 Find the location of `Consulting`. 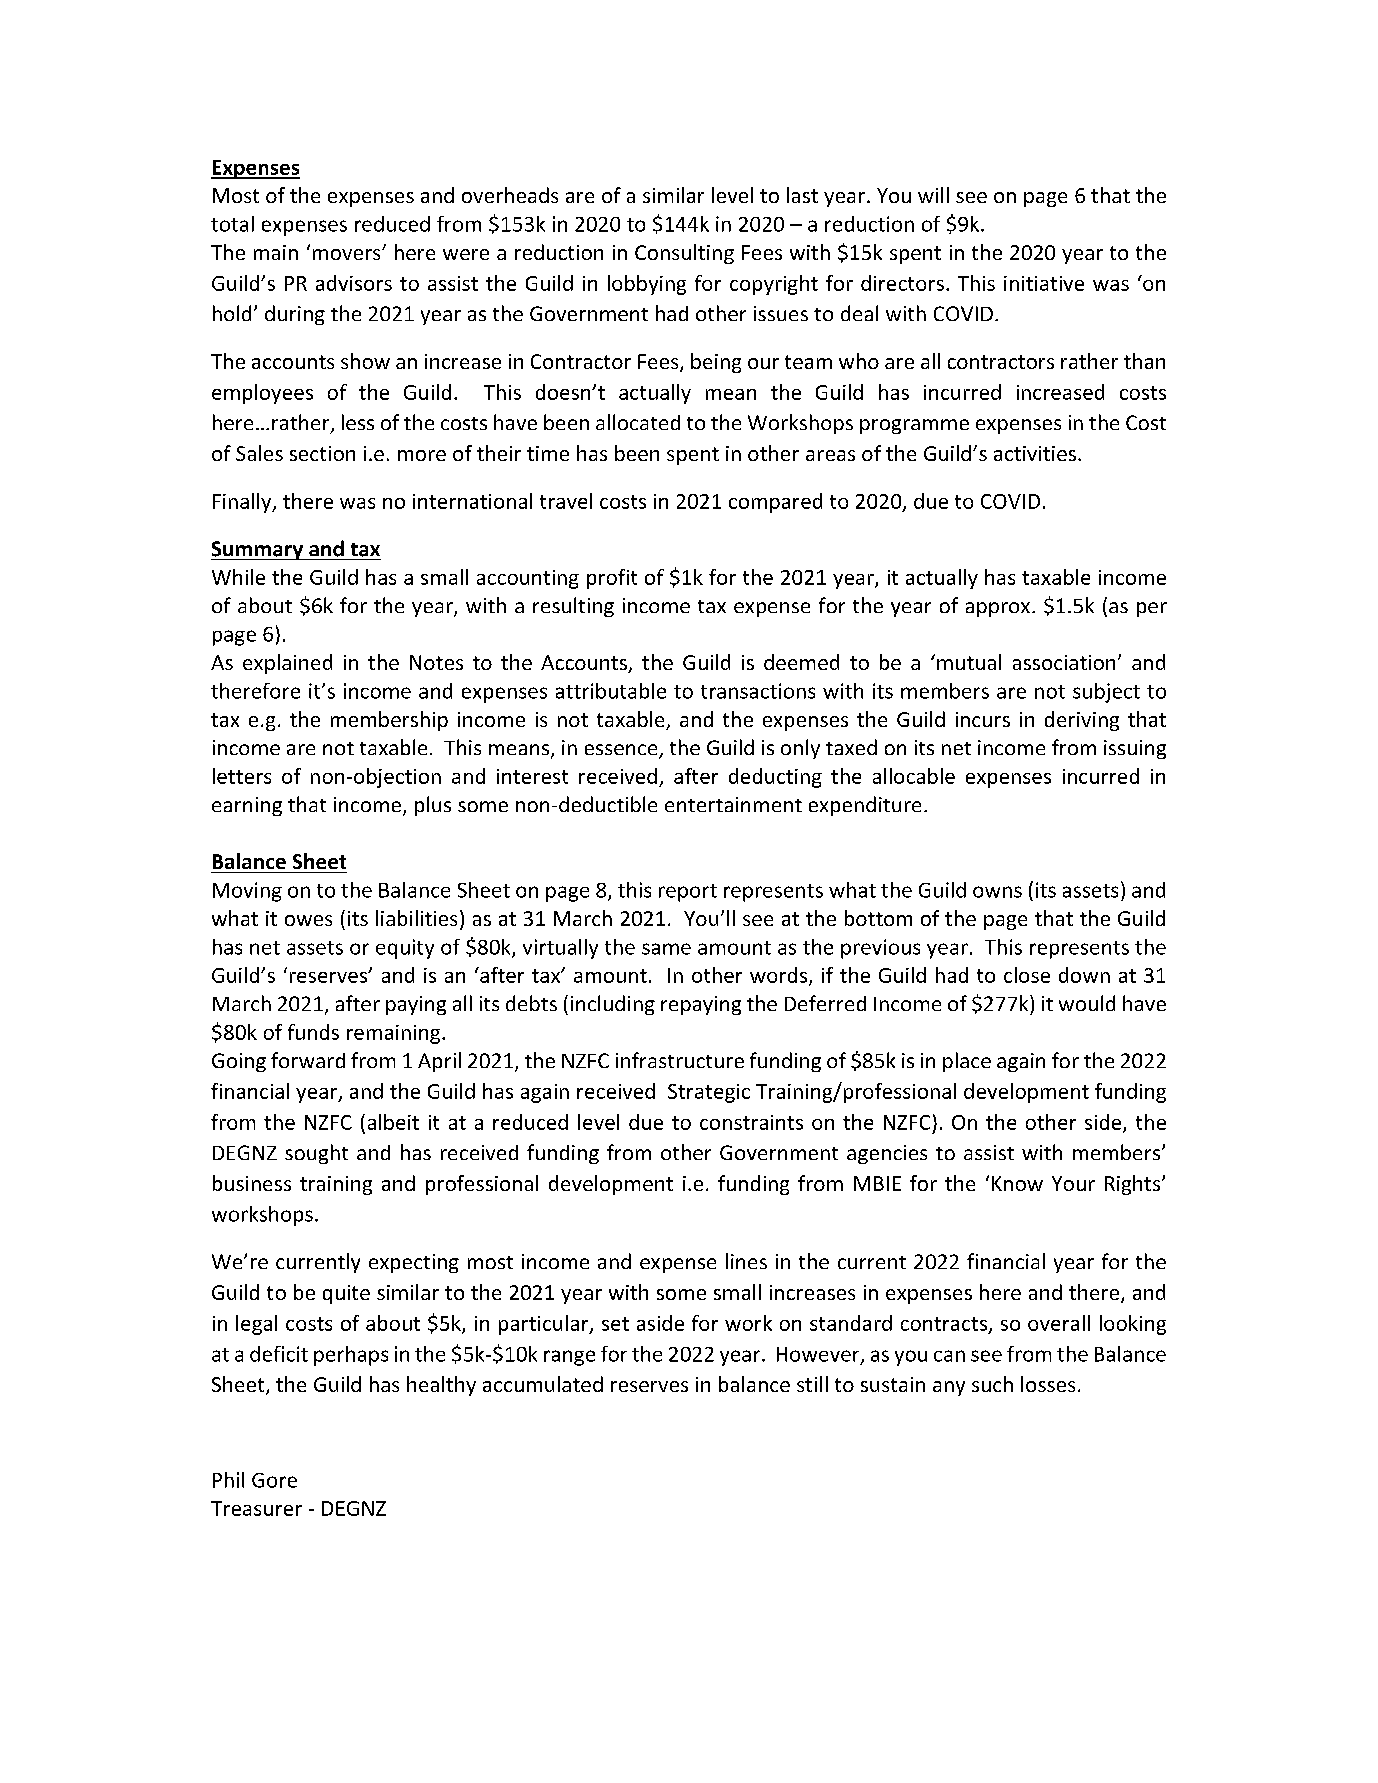

Consulting is located at coordinates (684, 254).
